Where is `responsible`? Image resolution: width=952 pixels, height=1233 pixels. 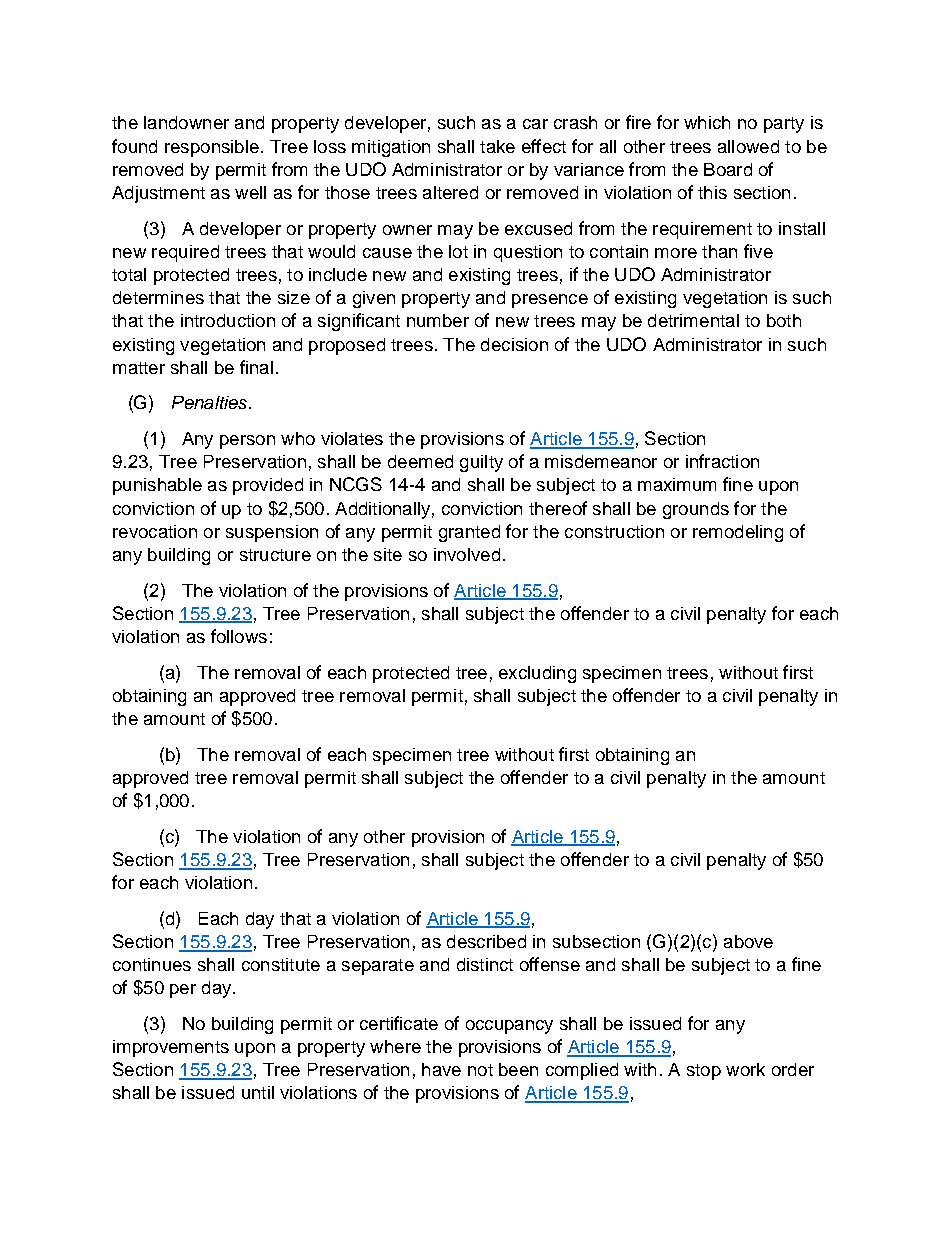 responsible is located at coordinates (212, 148).
